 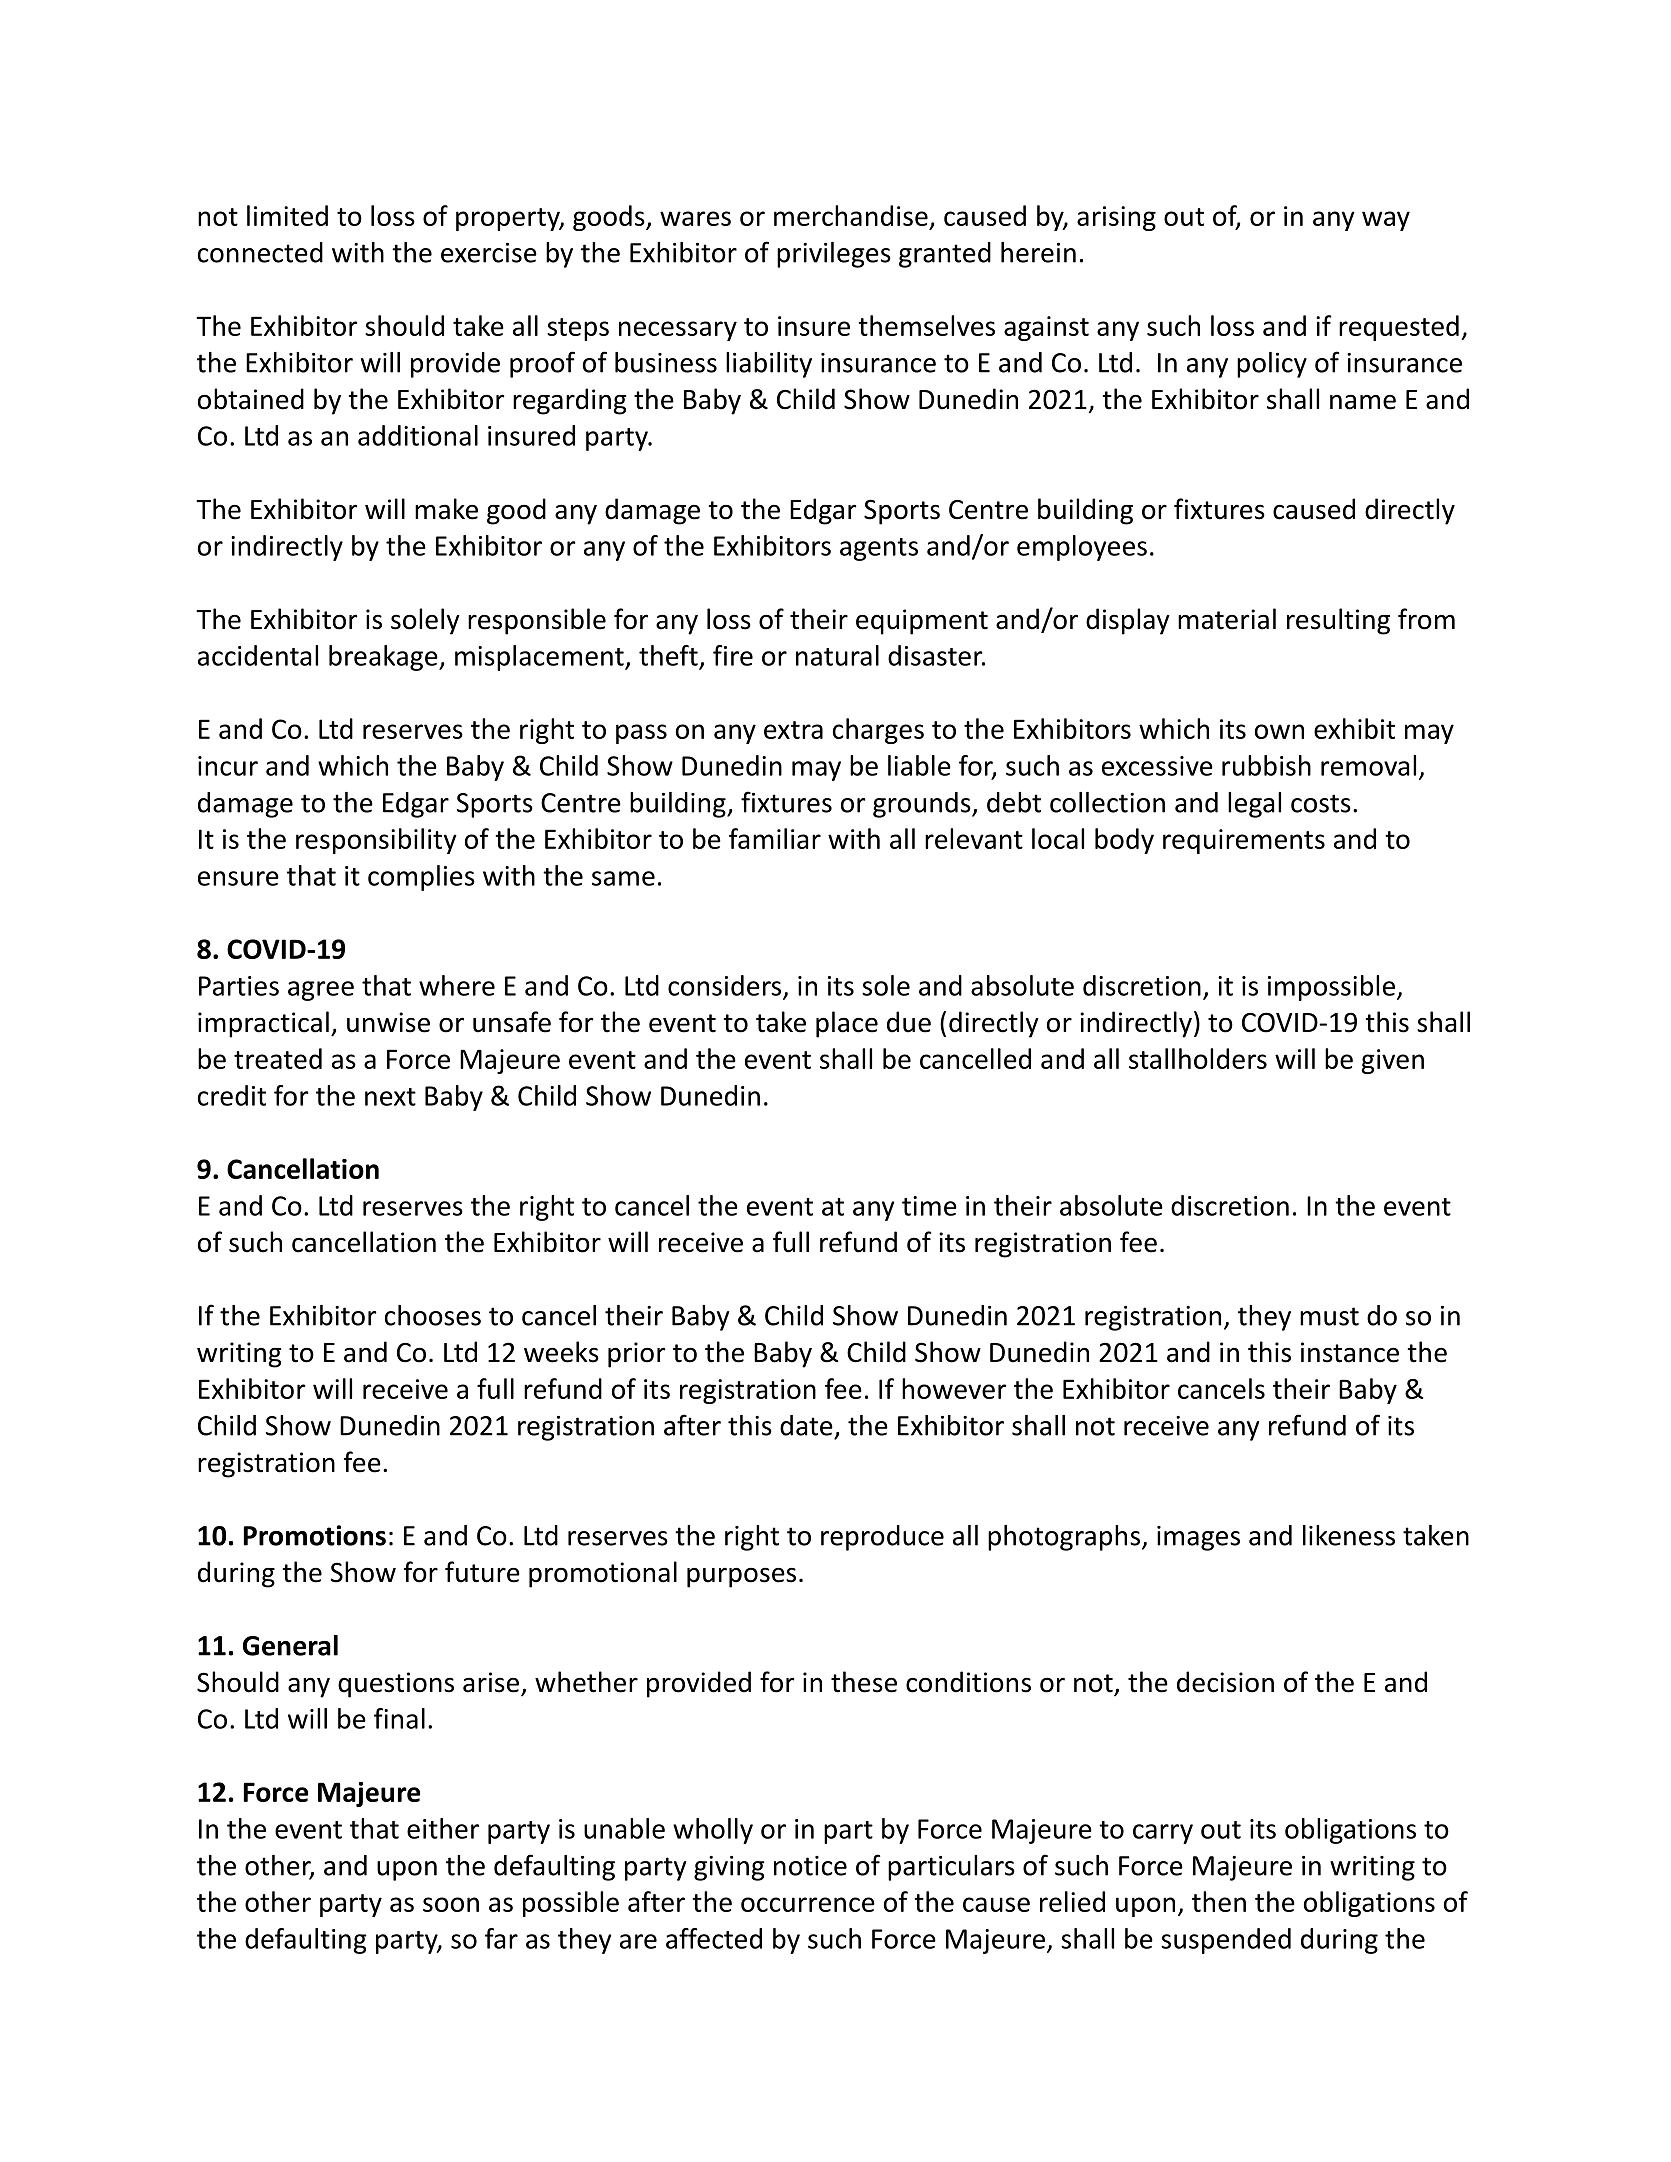 What do you see at coordinates (775, 838) in the screenshot?
I see `familiar` at bounding box center [775, 838].
